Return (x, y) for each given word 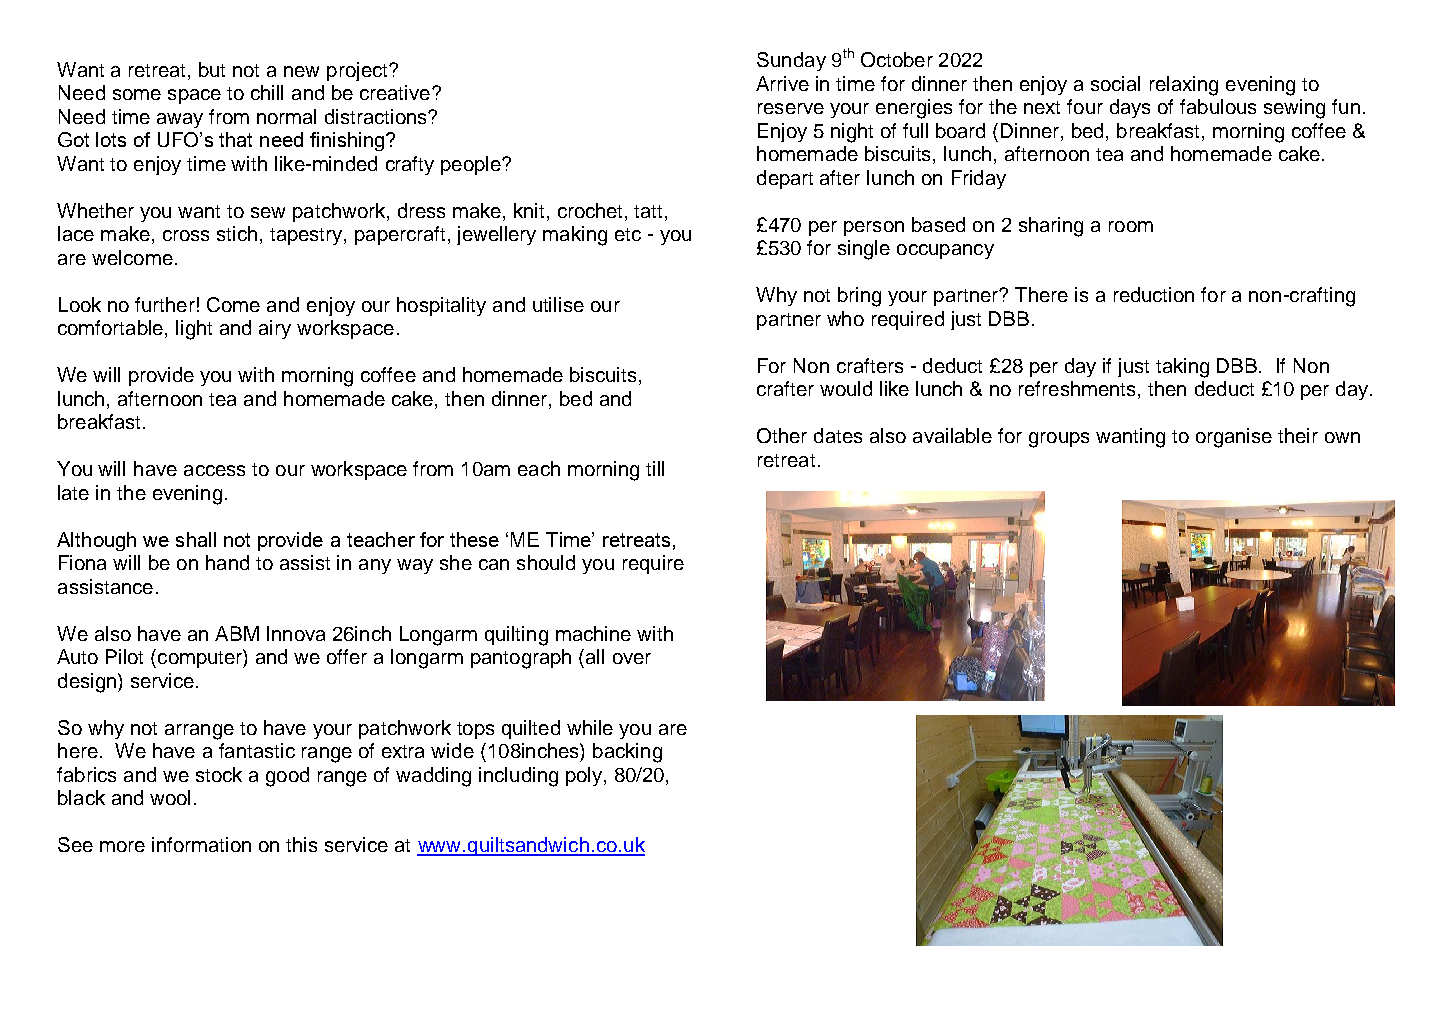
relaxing (1184, 86)
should (546, 562)
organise (1234, 438)
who (845, 318)
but (212, 69)
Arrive (782, 83)
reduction (1154, 294)
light (194, 330)
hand (227, 562)
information (201, 844)
